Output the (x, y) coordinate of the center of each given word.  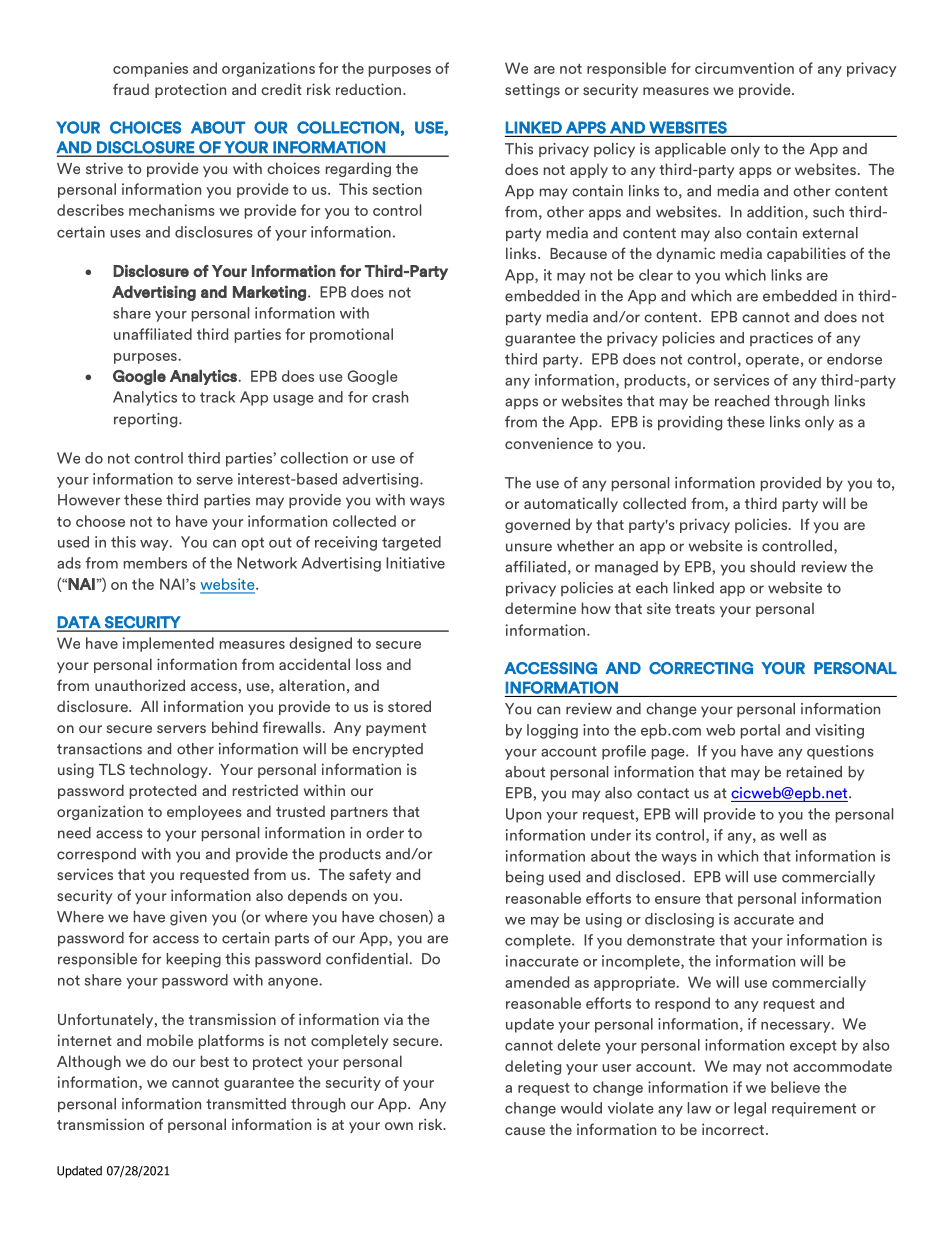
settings (532, 90)
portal (760, 731)
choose (100, 521)
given (188, 918)
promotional (351, 335)
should (772, 567)
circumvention (744, 68)
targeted (411, 543)
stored (409, 706)
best (215, 1061)
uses (125, 234)
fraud (131, 89)
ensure (678, 900)
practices (781, 339)
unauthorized (140, 685)
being (525, 878)
